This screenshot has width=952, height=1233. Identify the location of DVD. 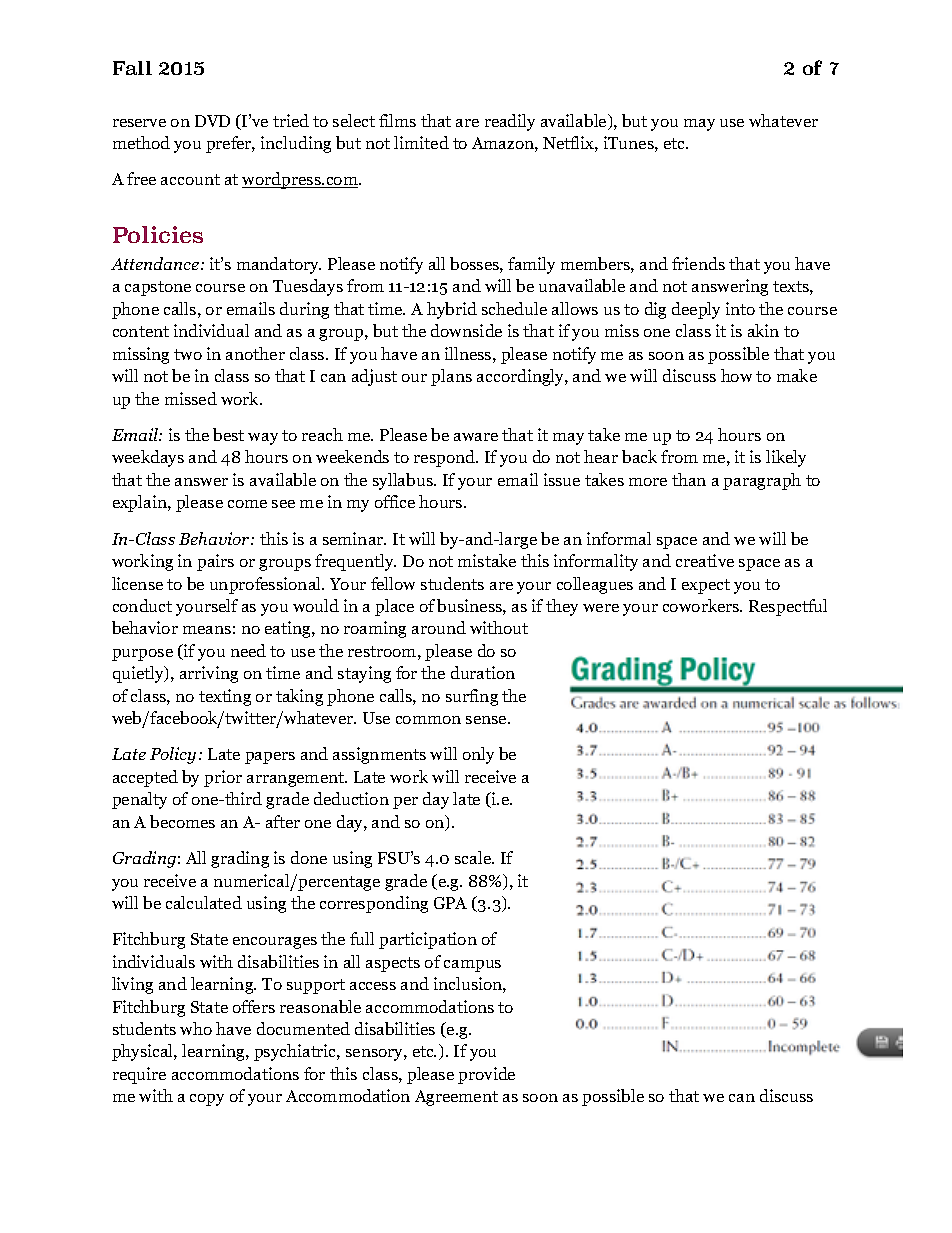
(212, 121).
